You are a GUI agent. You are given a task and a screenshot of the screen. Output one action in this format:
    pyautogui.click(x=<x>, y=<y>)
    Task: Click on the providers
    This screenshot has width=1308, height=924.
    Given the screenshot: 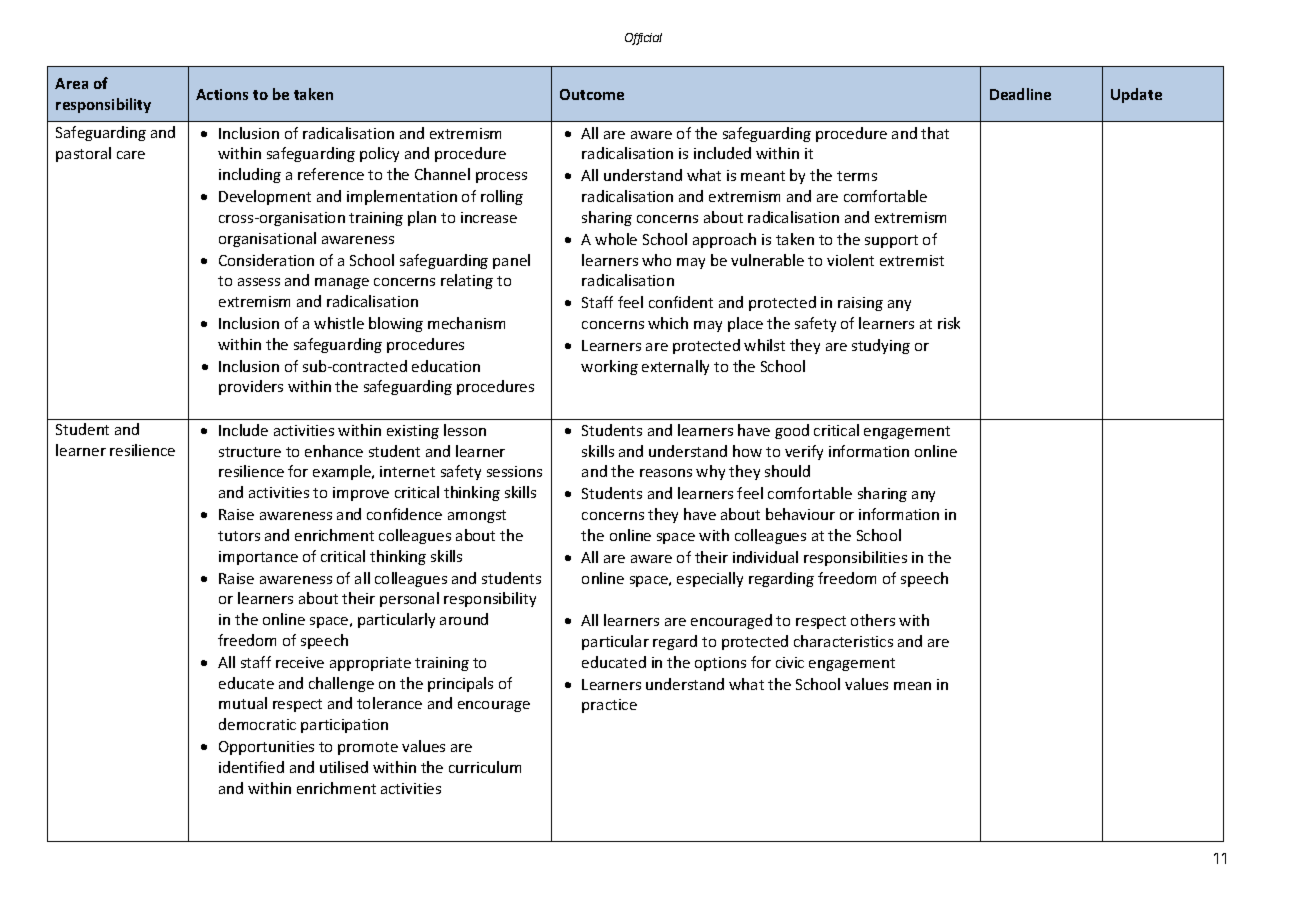 What is the action you would take?
    pyautogui.click(x=251, y=387)
